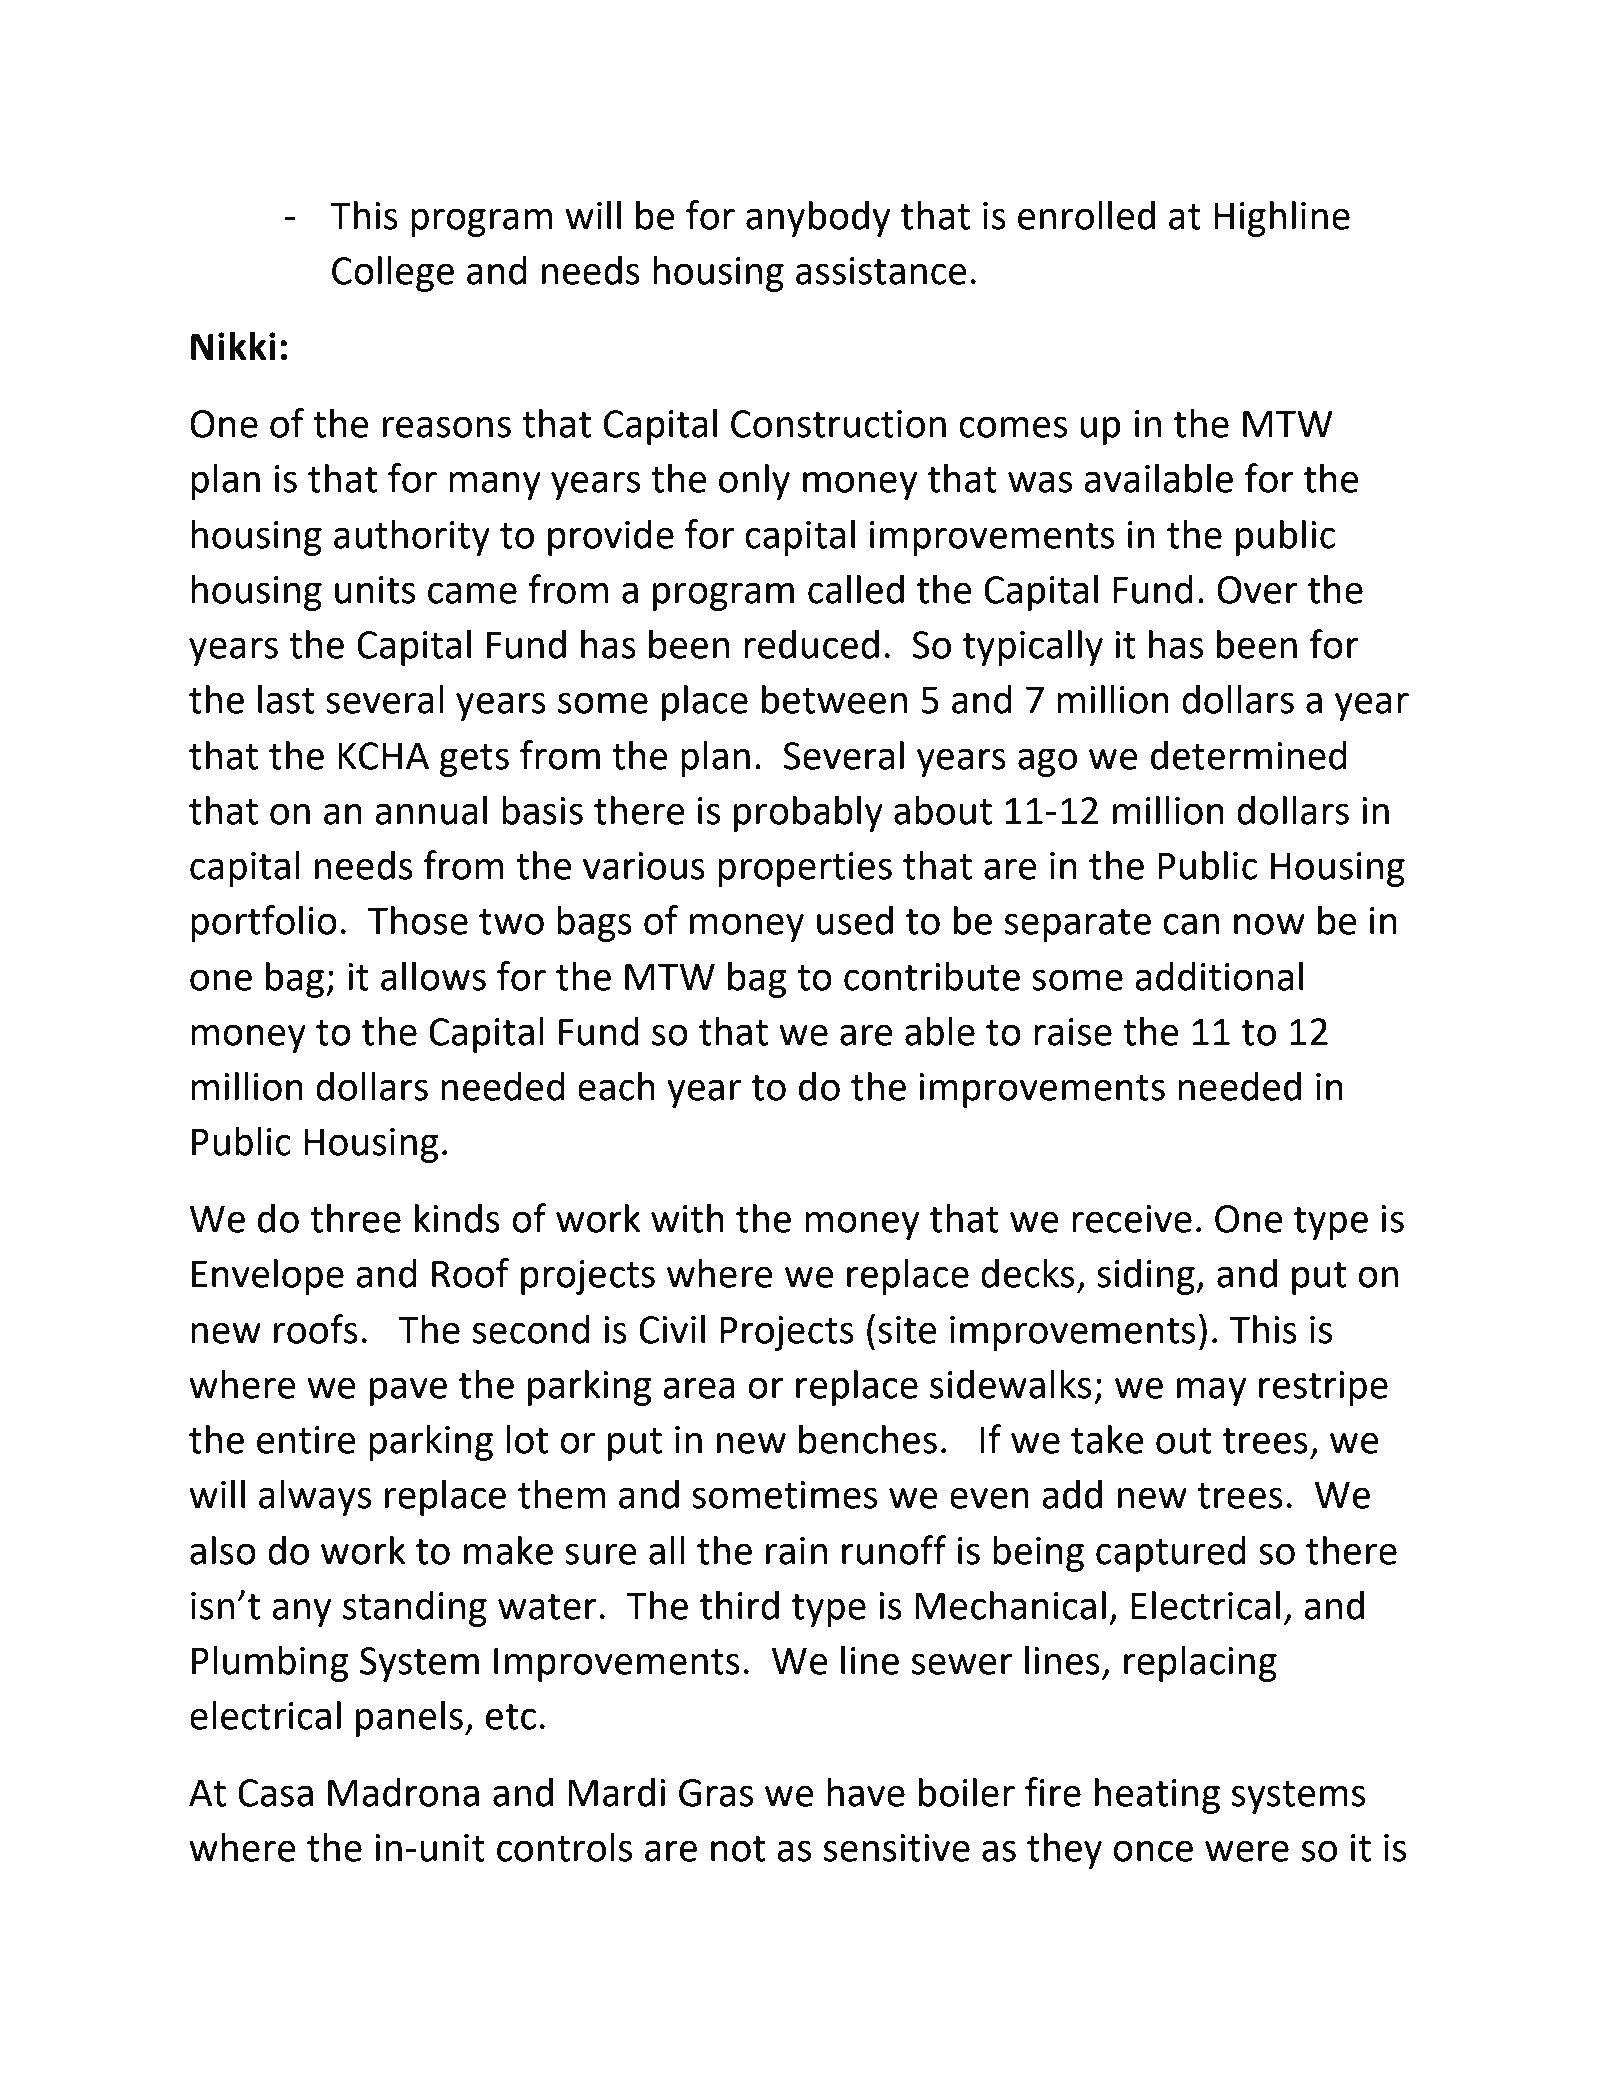 This image has height=2078, width=1606. What do you see at coordinates (818, 219) in the image?
I see `anybody` at bounding box center [818, 219].
